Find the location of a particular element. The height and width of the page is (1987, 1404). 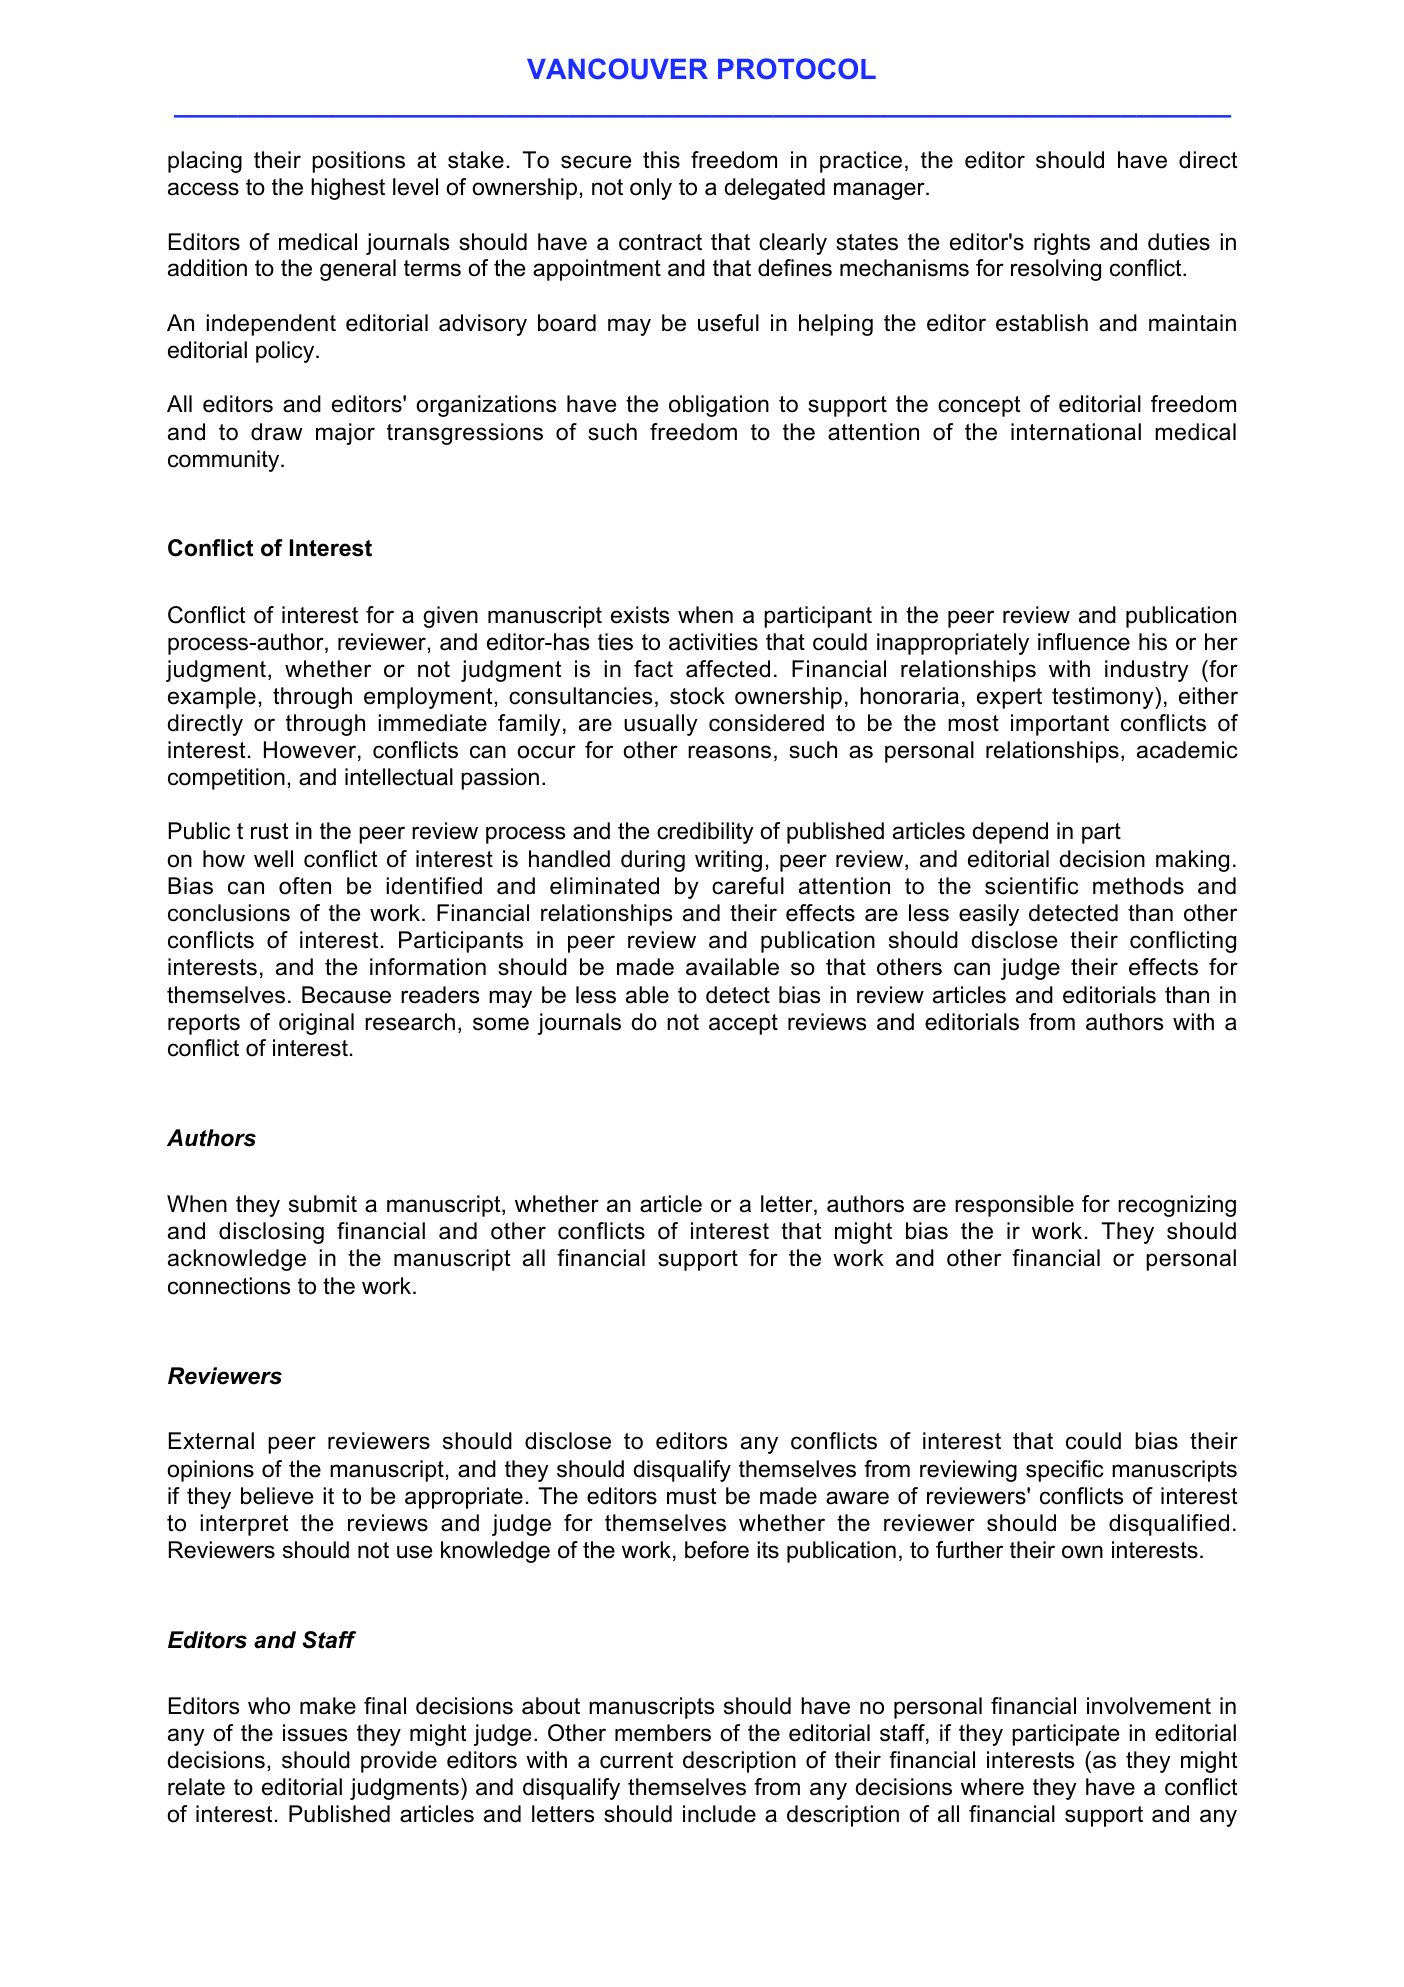

this is located at coordinates (661, 160).
